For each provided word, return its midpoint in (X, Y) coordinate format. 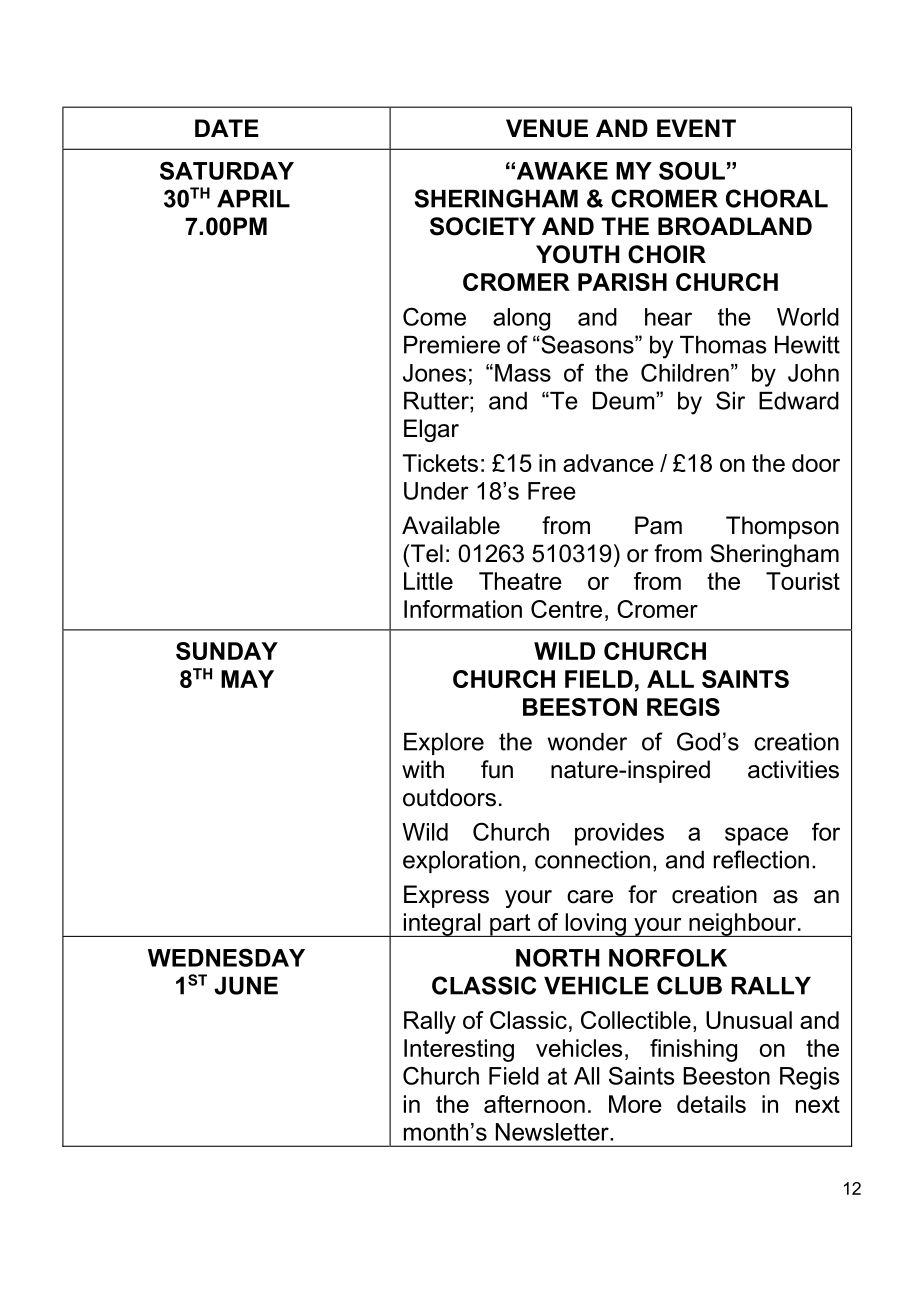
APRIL (253, 199)
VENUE (547, 128)
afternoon (534, 1104)
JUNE (246, 986)
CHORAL (777, 198)
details (711, 1104)
